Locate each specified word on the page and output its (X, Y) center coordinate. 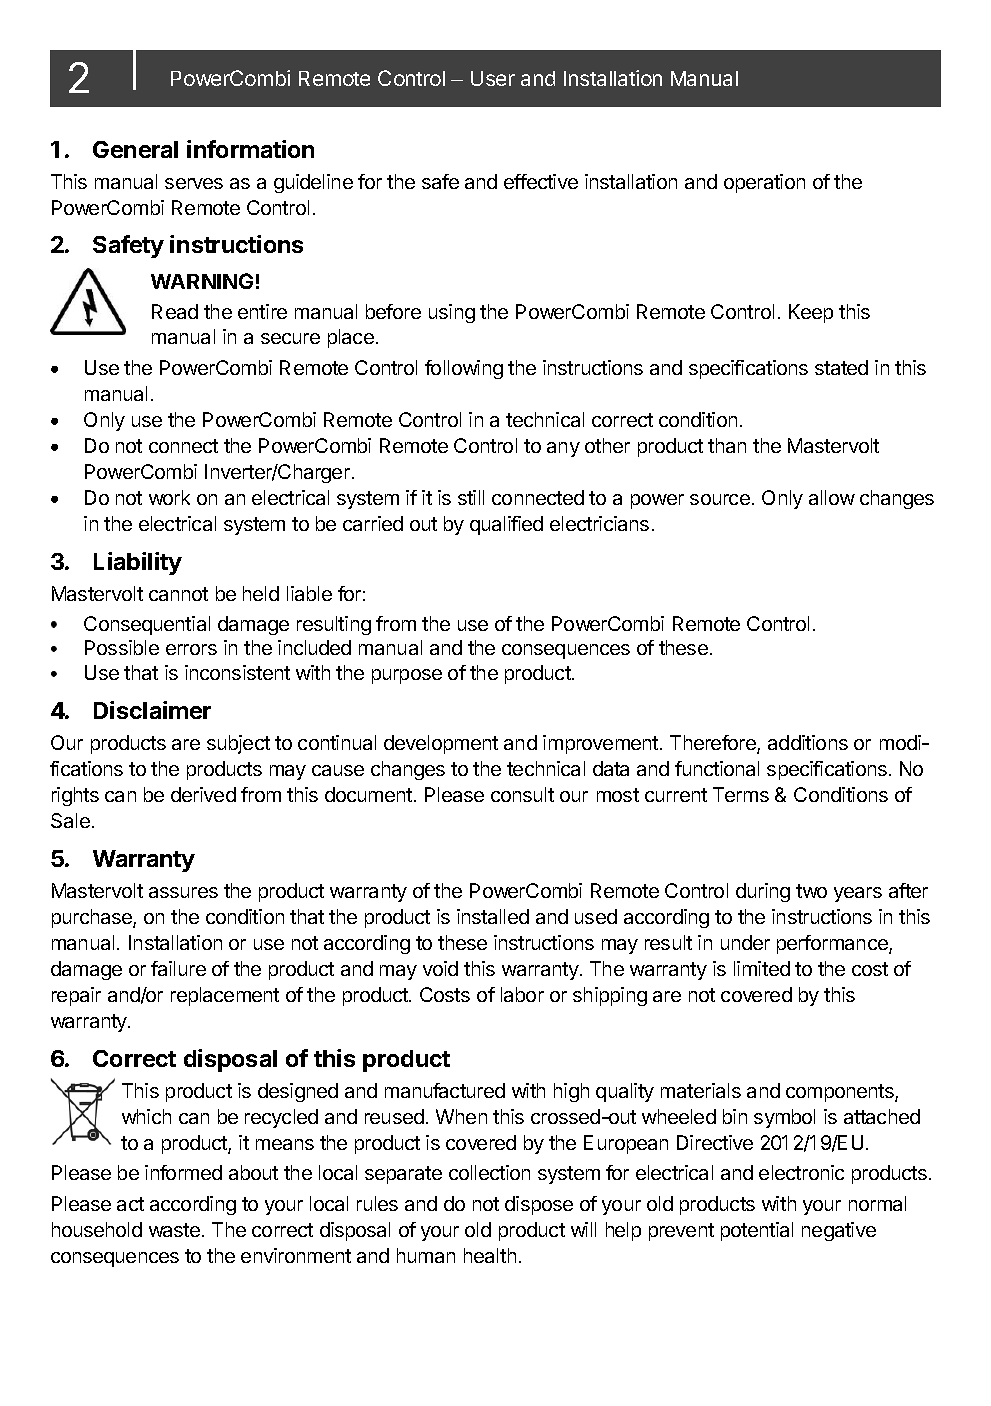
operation (764, 183)
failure (178, 968)
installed (493, 916)
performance (833, 944)
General (135, 149)
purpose (407, 676)
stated (841, 367)
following (464, 369)
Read (175, 311)
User (493, 78)
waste (174, 1230)
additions (808, 742)
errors (191, 649)
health (490, 1255)
